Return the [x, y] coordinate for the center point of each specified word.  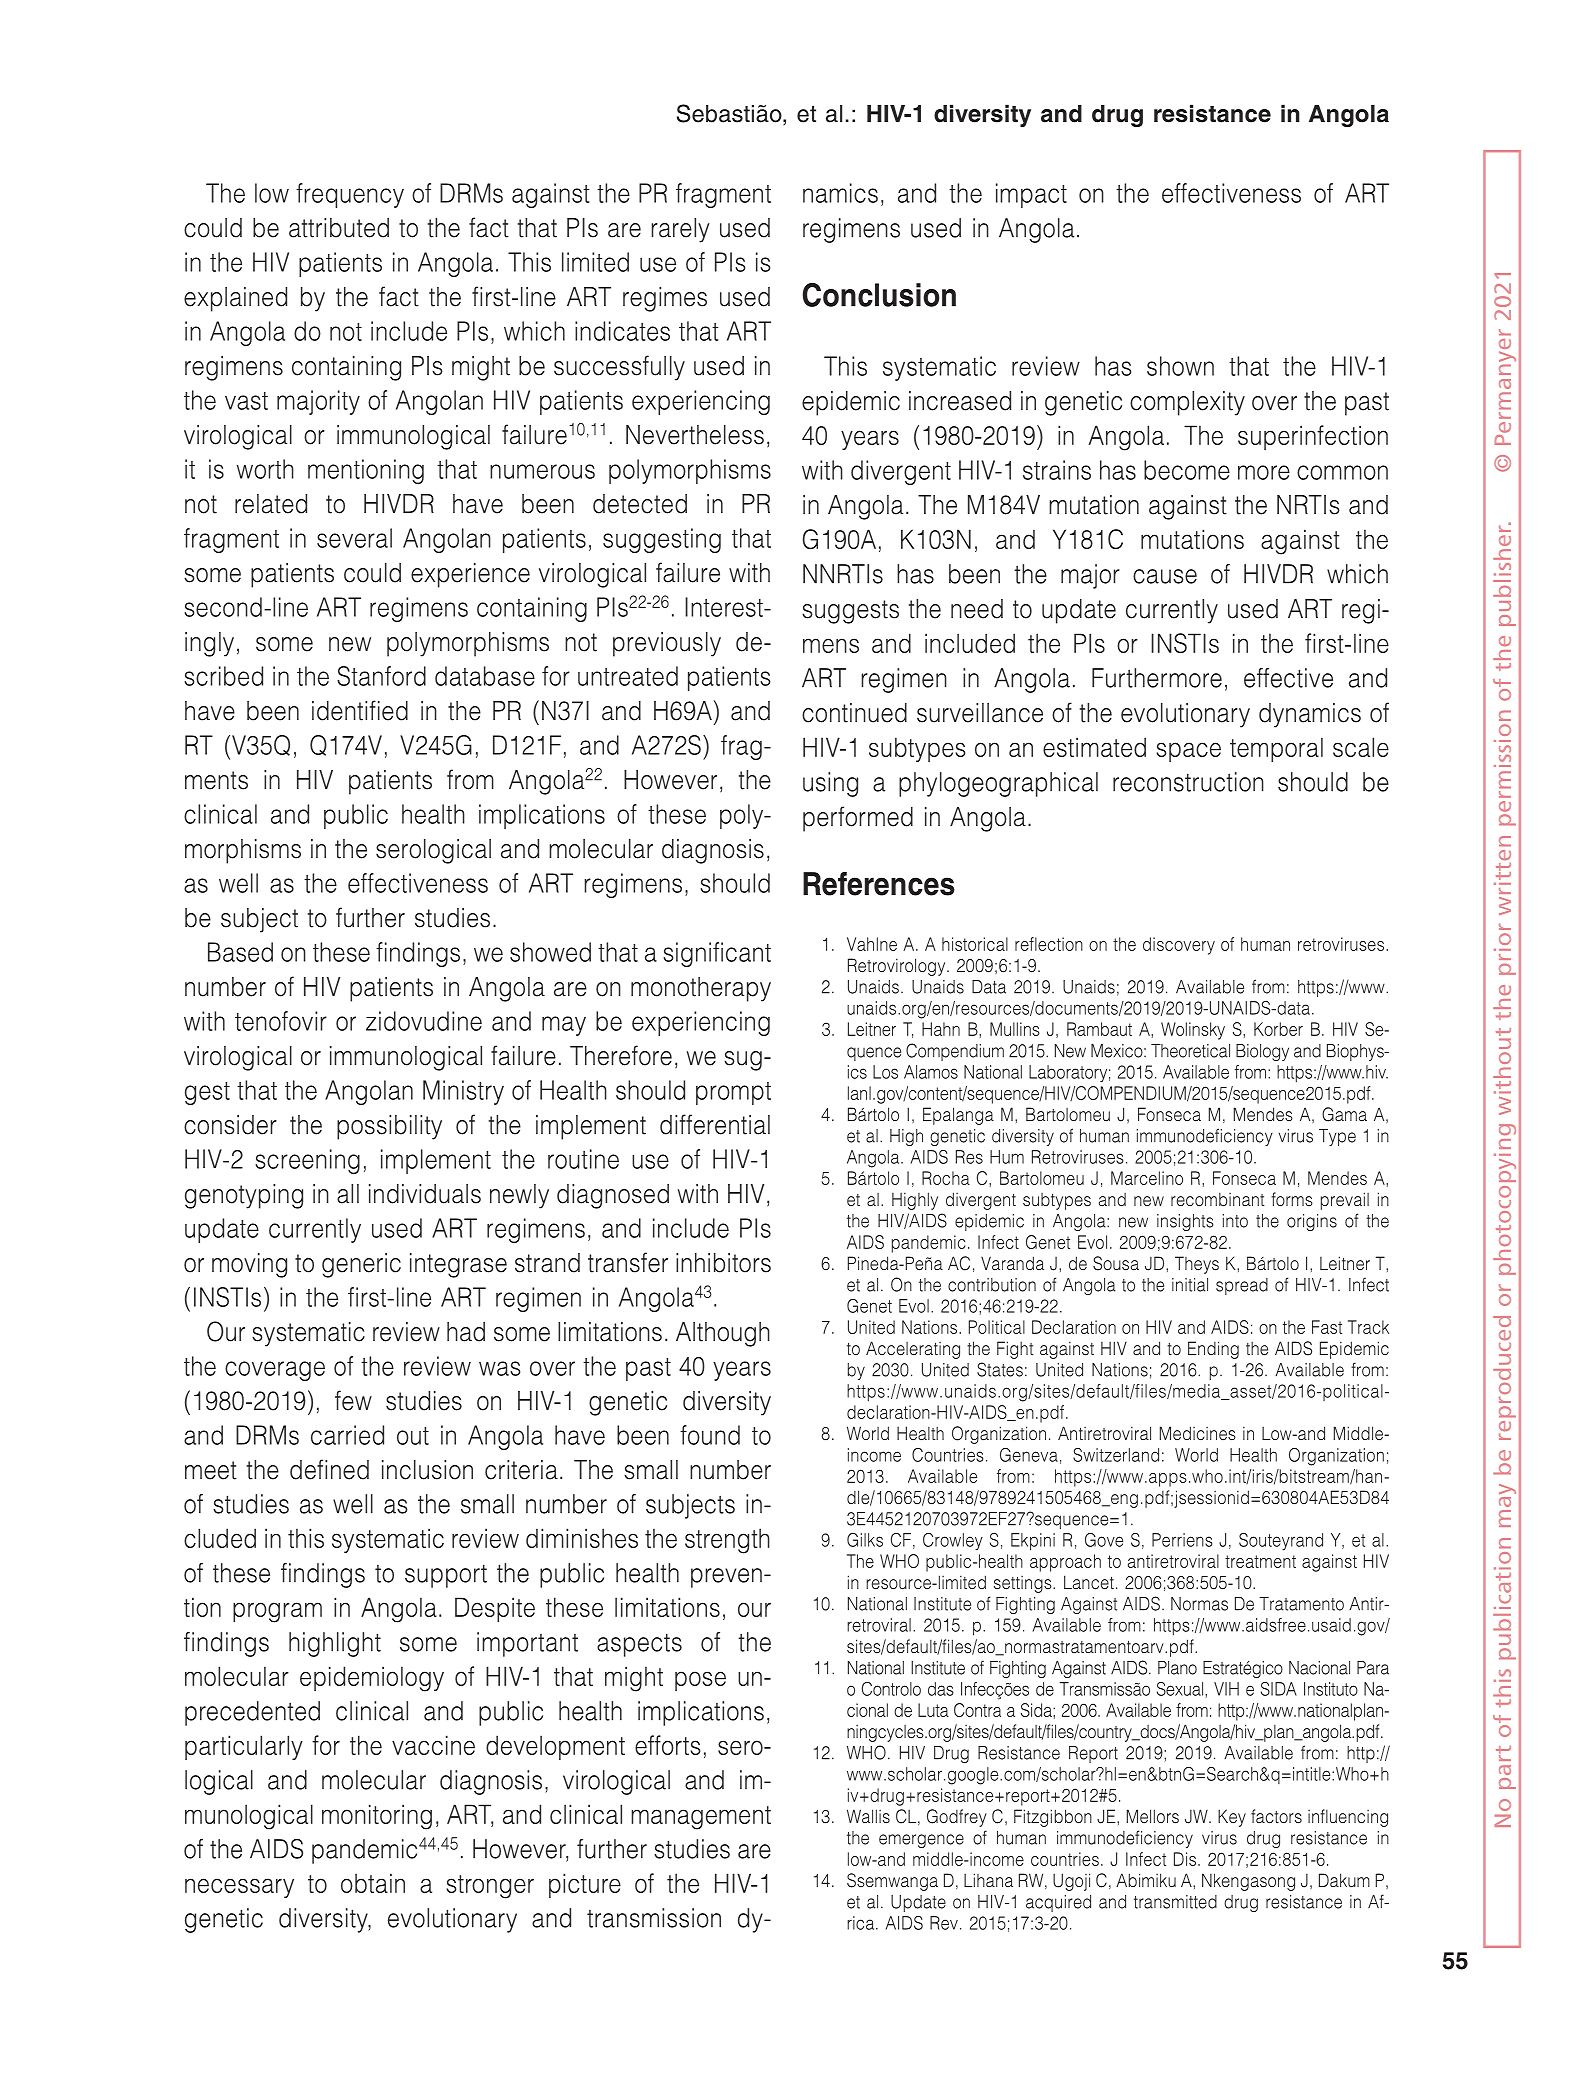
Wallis [868, 1816]
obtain [373, 1883]
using [830, 784]
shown [1180, 366]
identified [360, 710]
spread [1242, 1286]
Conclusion [879, 295]
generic [361, 1265]
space [1189, 752]
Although [723, 1334]
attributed [339, 228]
